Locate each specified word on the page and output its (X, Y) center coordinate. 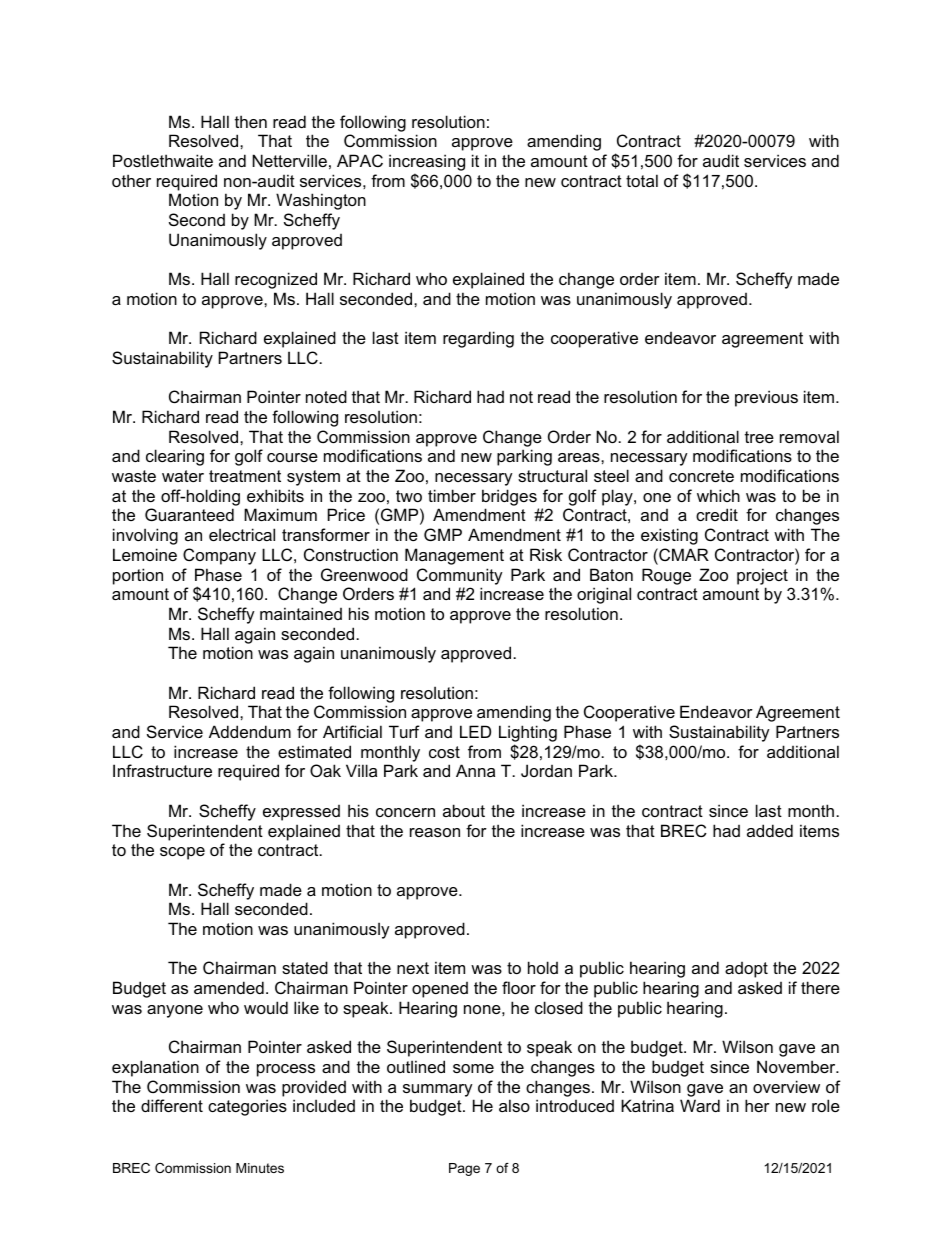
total (642, 180)
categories (247, 1107)
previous (766, 398)
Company (219, 556)
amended (229, 987)
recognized (276, 280)
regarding (478, 339)
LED (475, 731)
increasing (427, 162)
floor (519, 987)
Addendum (250, 731)
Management (454, 556)
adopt (746, 970)
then (251, 121)
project (762, 576)
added (770, 830)
